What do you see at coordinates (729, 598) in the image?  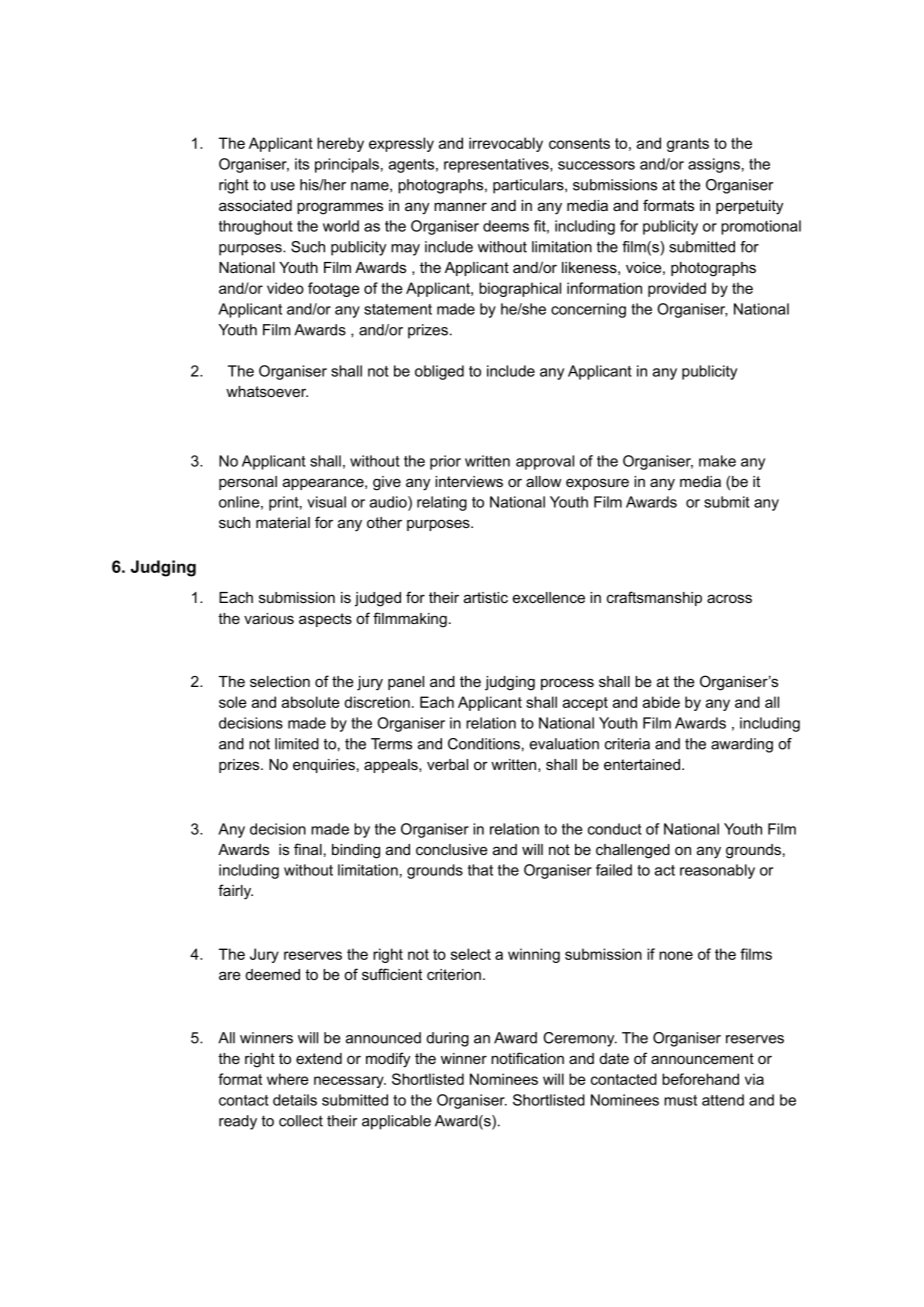 I see `across` at bounding box center [729, 598].
